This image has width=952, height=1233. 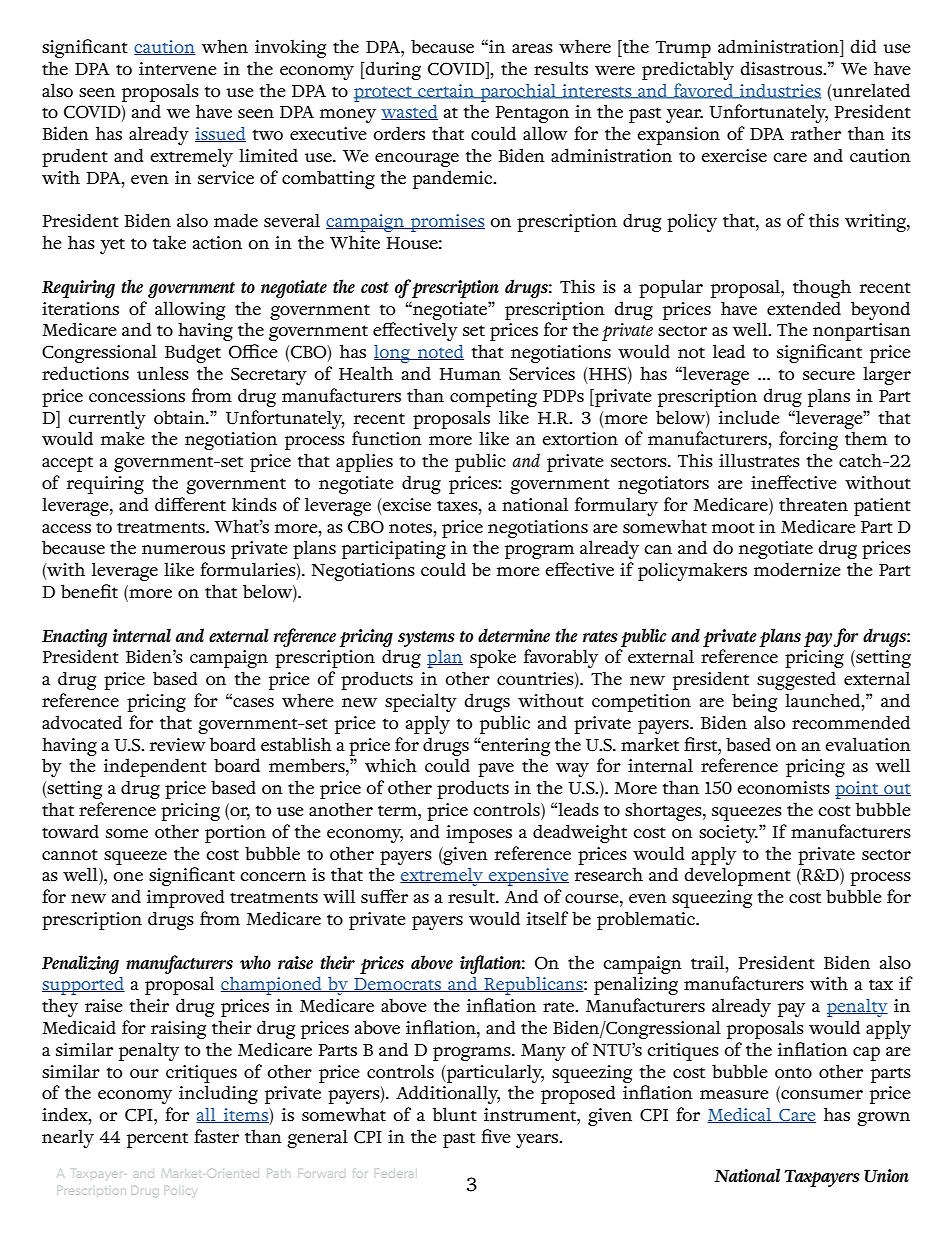 What do you see at coordinates (426, 639) in the image?
I see `systems` at bounding box center [426, 639].
